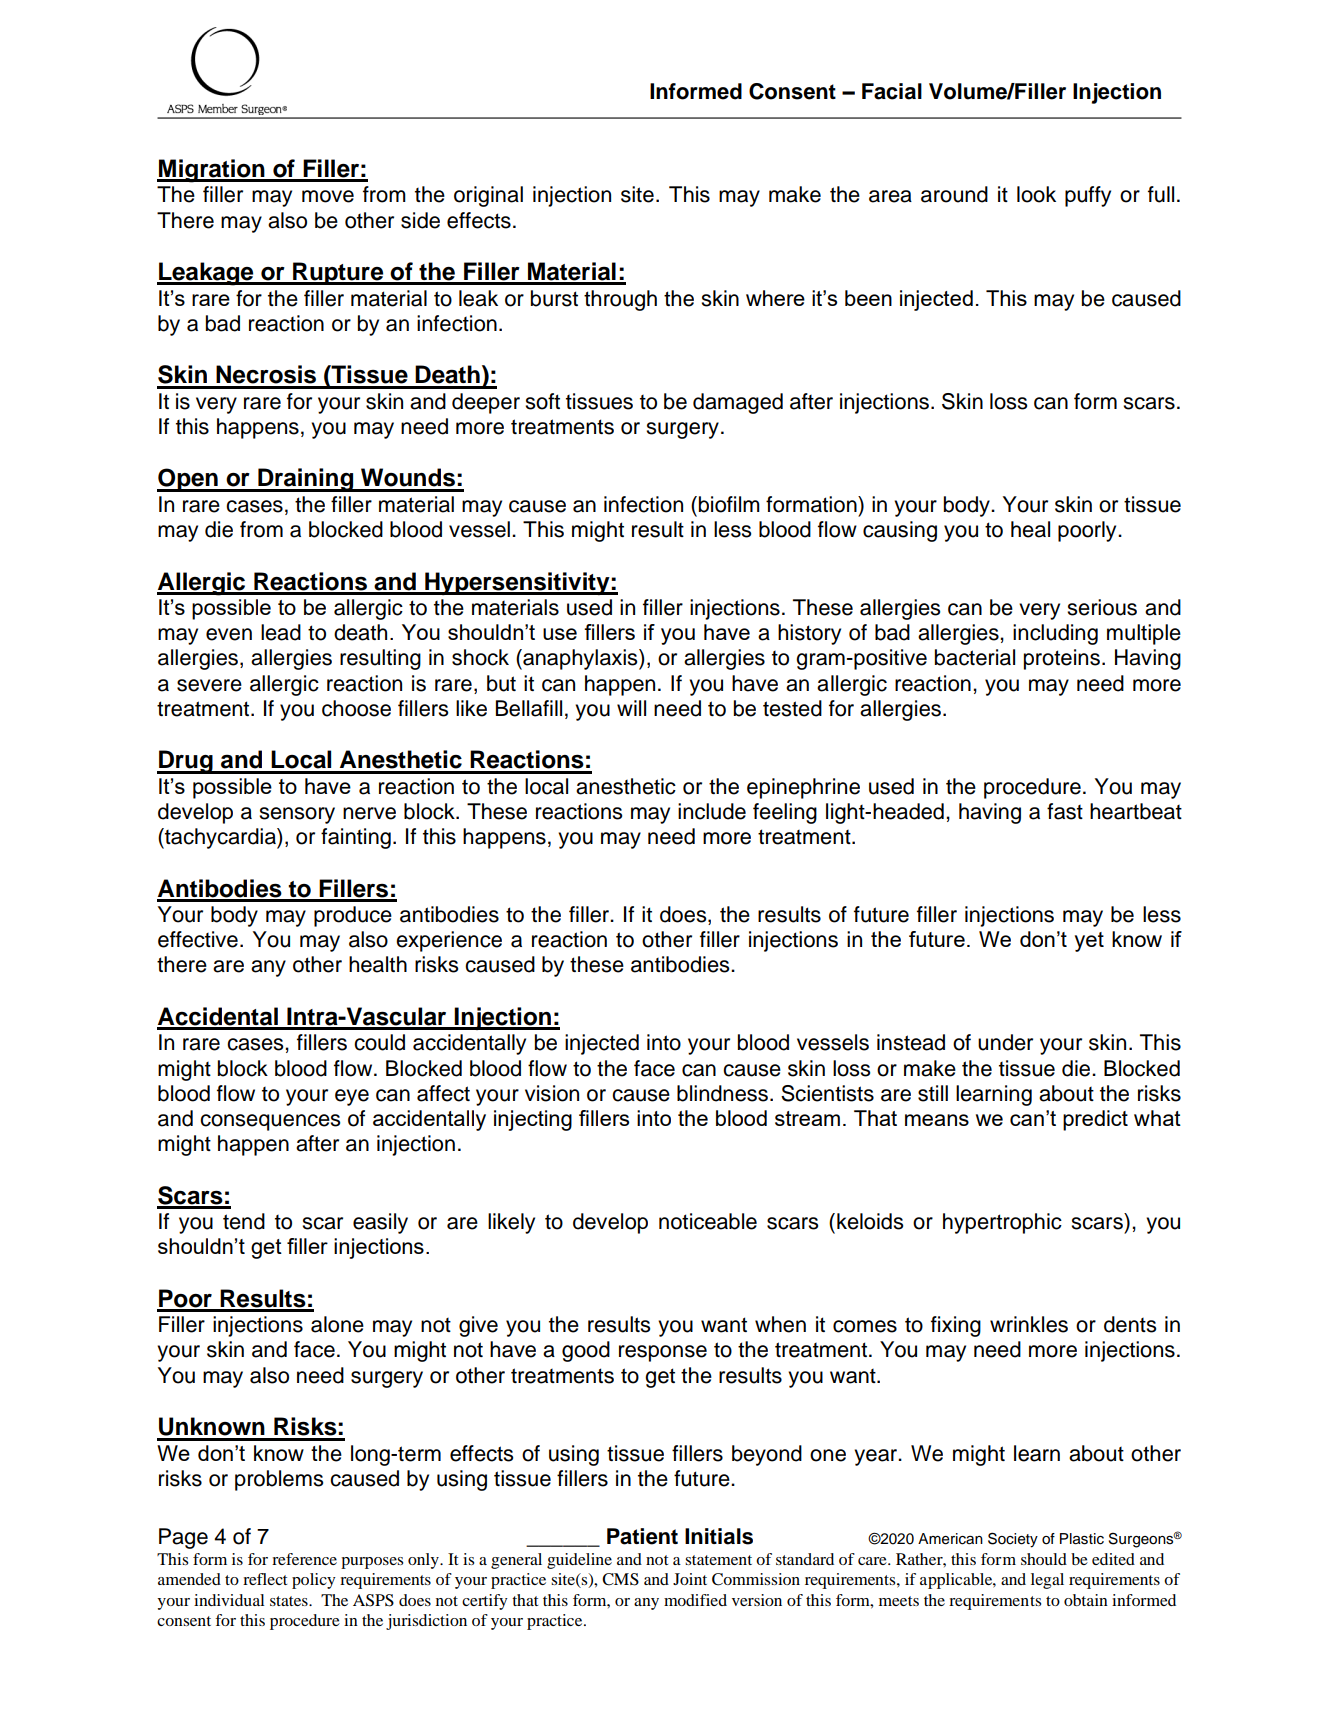 The image size is (1339, 1733). Describe the element at coordinates (1055, 634) in the screenshot. I see `including` at that location.
